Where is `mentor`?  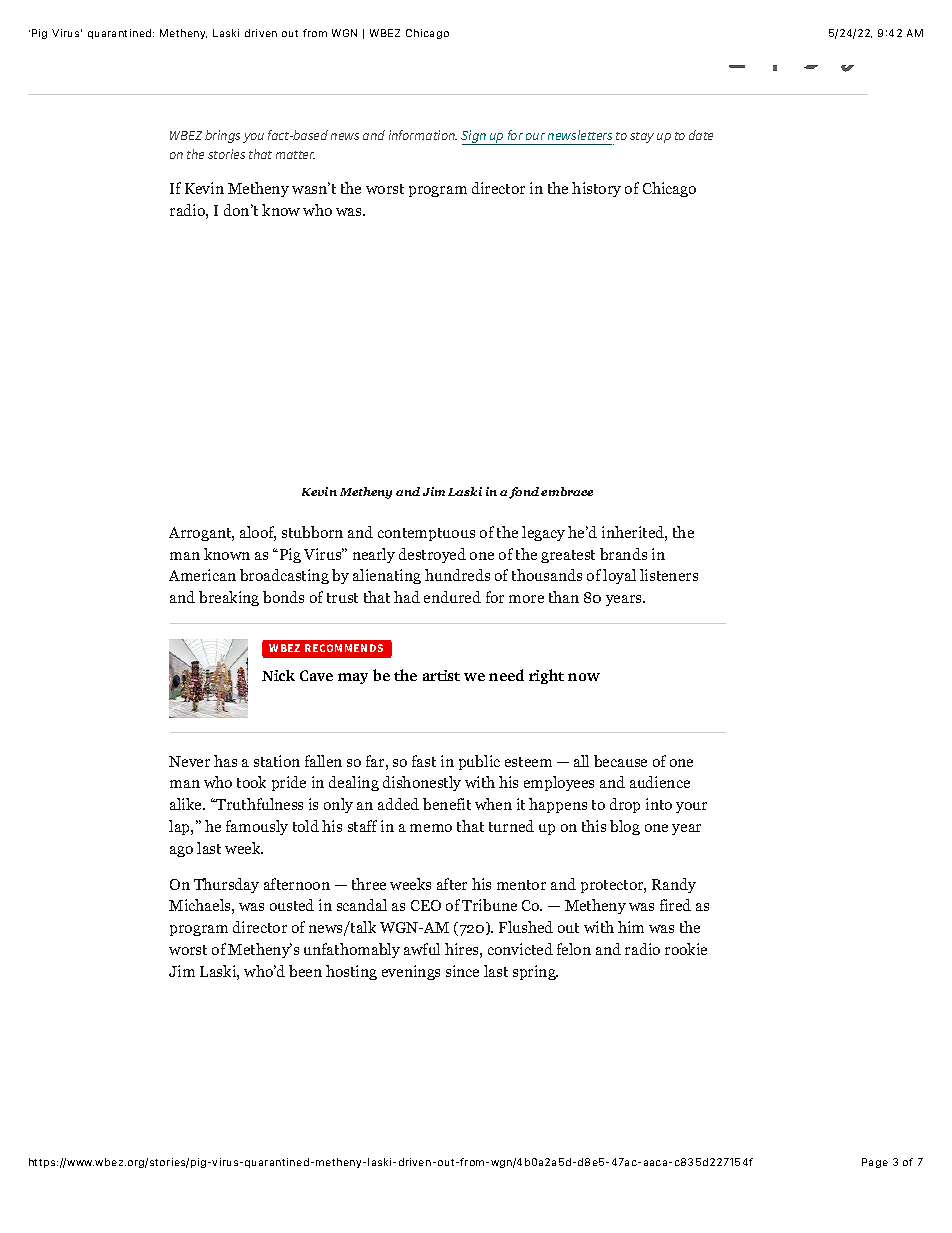 mentor is located at coordinates (521, 885).
